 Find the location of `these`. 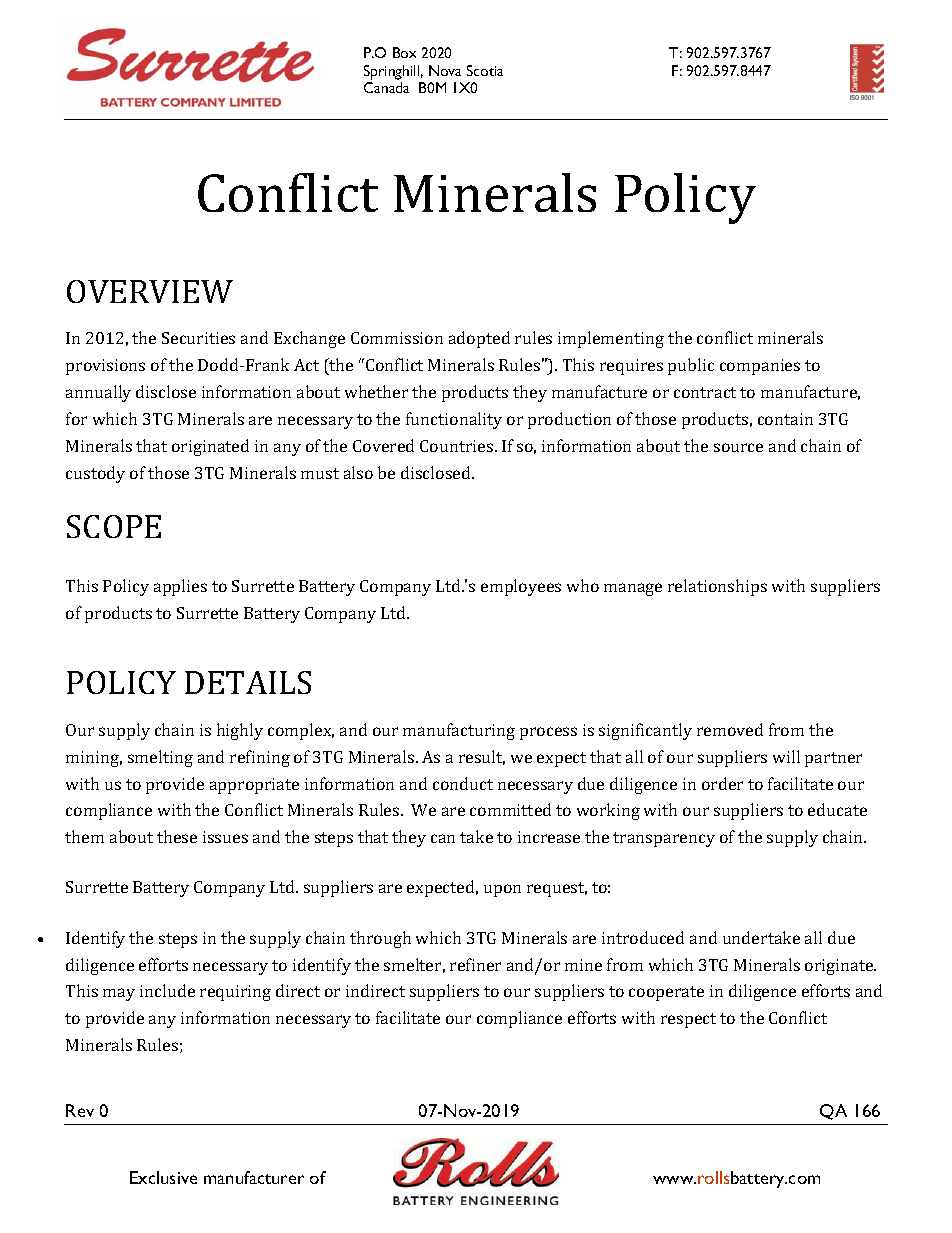

these is located at coordinates (177, 836).
